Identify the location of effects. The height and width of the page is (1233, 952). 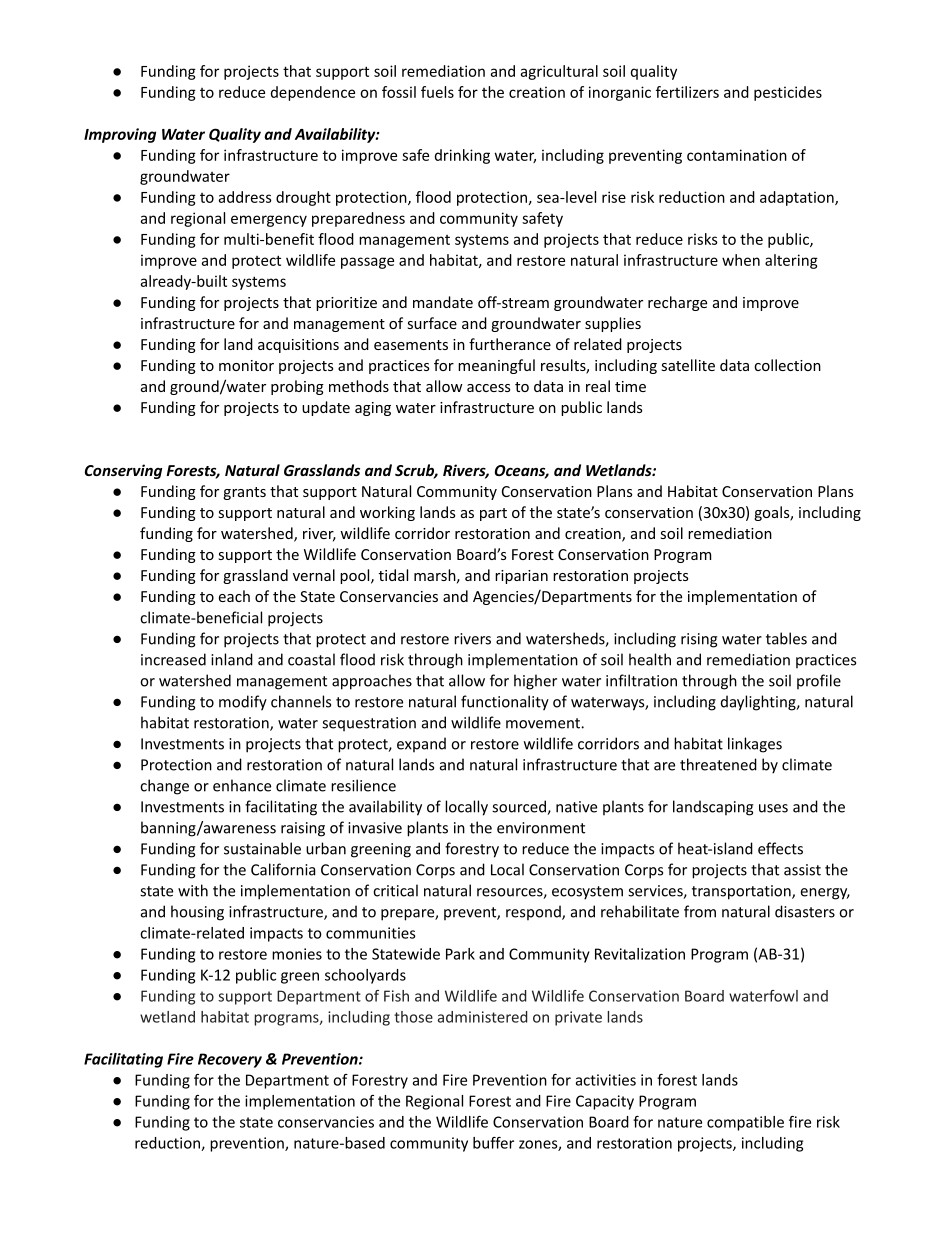
(780, 848).
